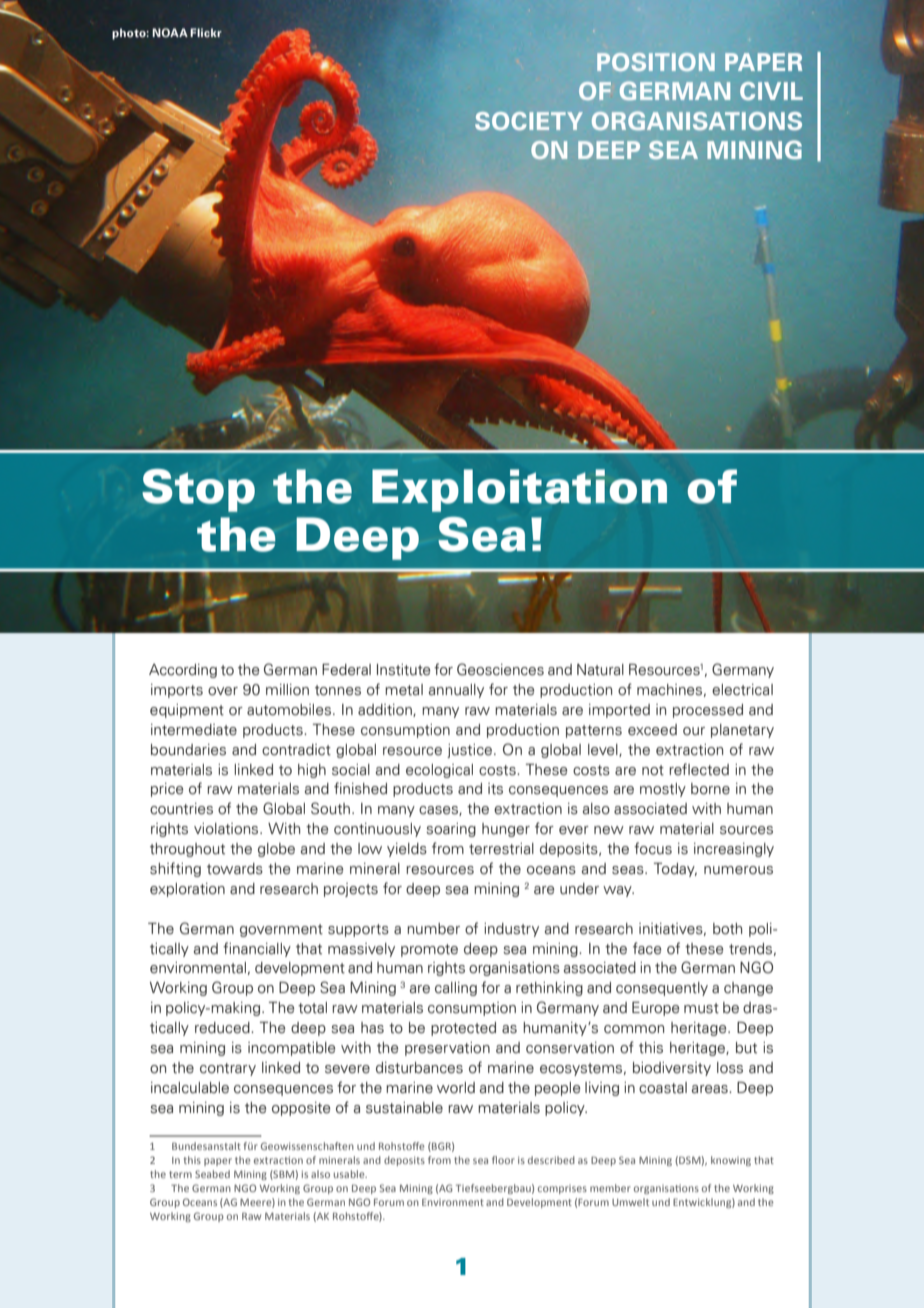 This document has height=1308, width=924. Describe the element at coordinates (742, 690) in the document. I see `electrical` at that location.
